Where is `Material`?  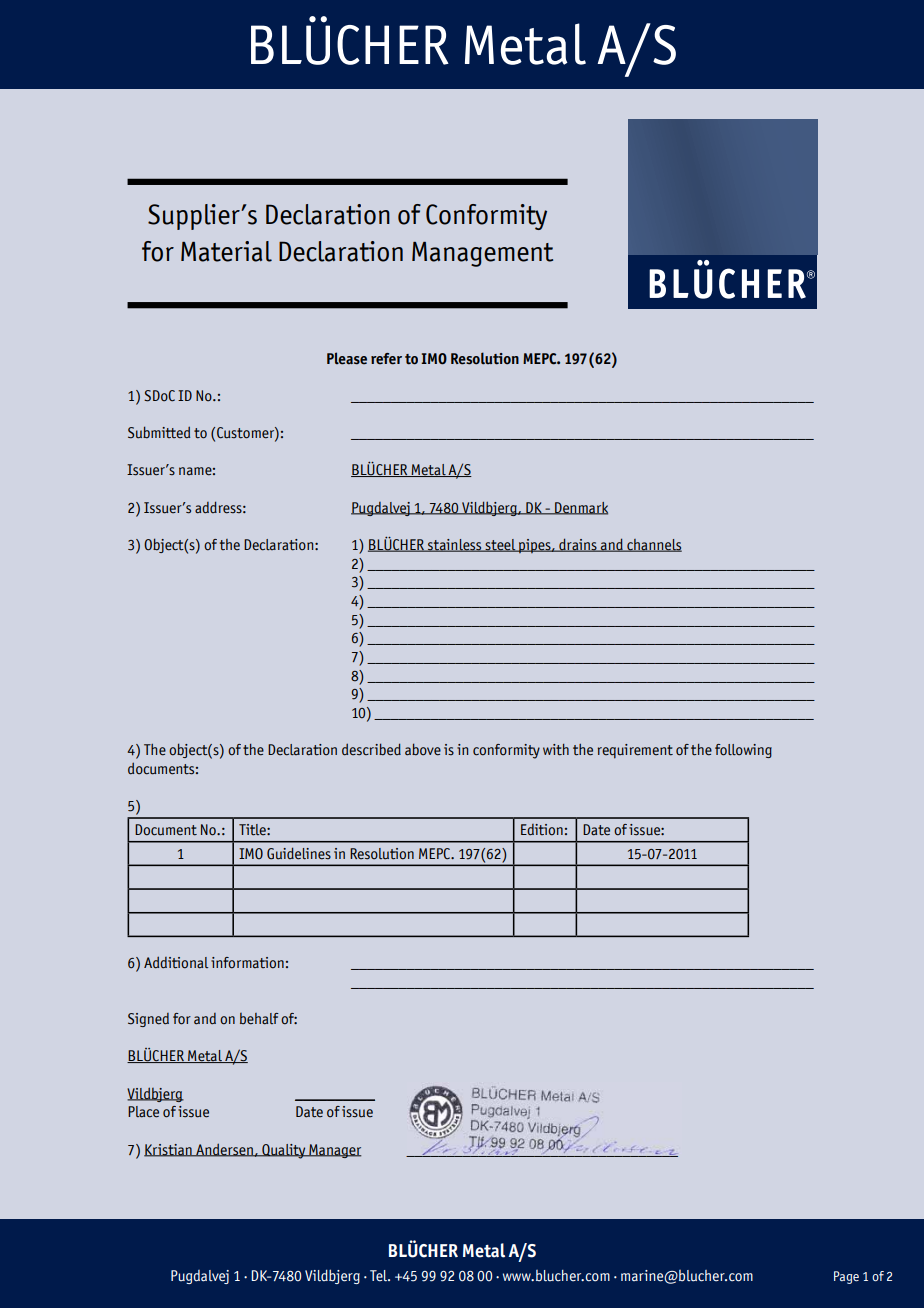 Material is located at coordinates (226, 251).
